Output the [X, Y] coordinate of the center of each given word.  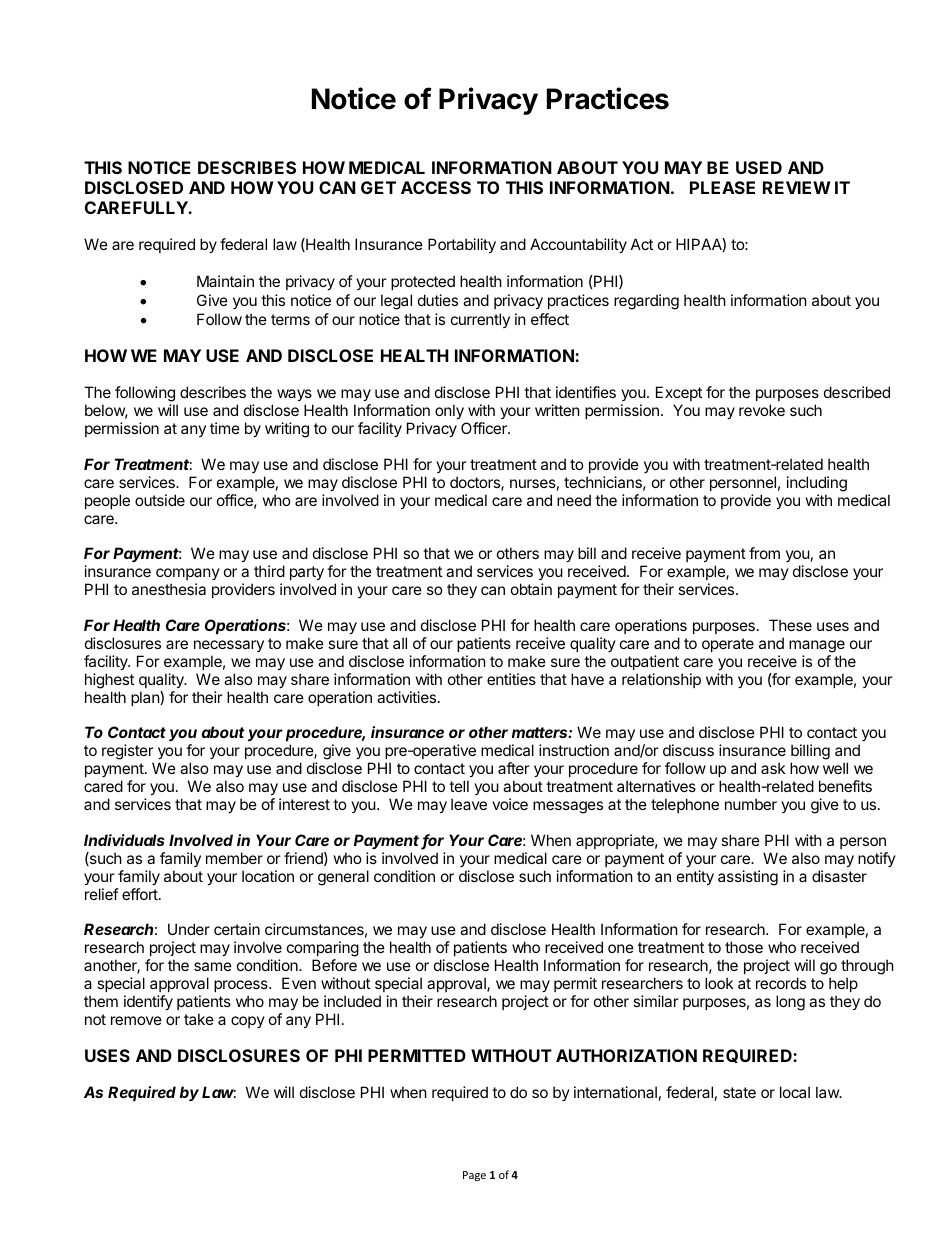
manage [817, 646]
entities [511, 679]
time [225, 428]
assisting [748, 878]
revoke [762, 410]
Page [474, 1176]
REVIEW [796, 187]
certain [237, 929]
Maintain [225, 281]
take [199, 1019]
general [343, 878]
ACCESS [436, 187]
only [449, 411]
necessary [229, 646]
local [795, 1092]
